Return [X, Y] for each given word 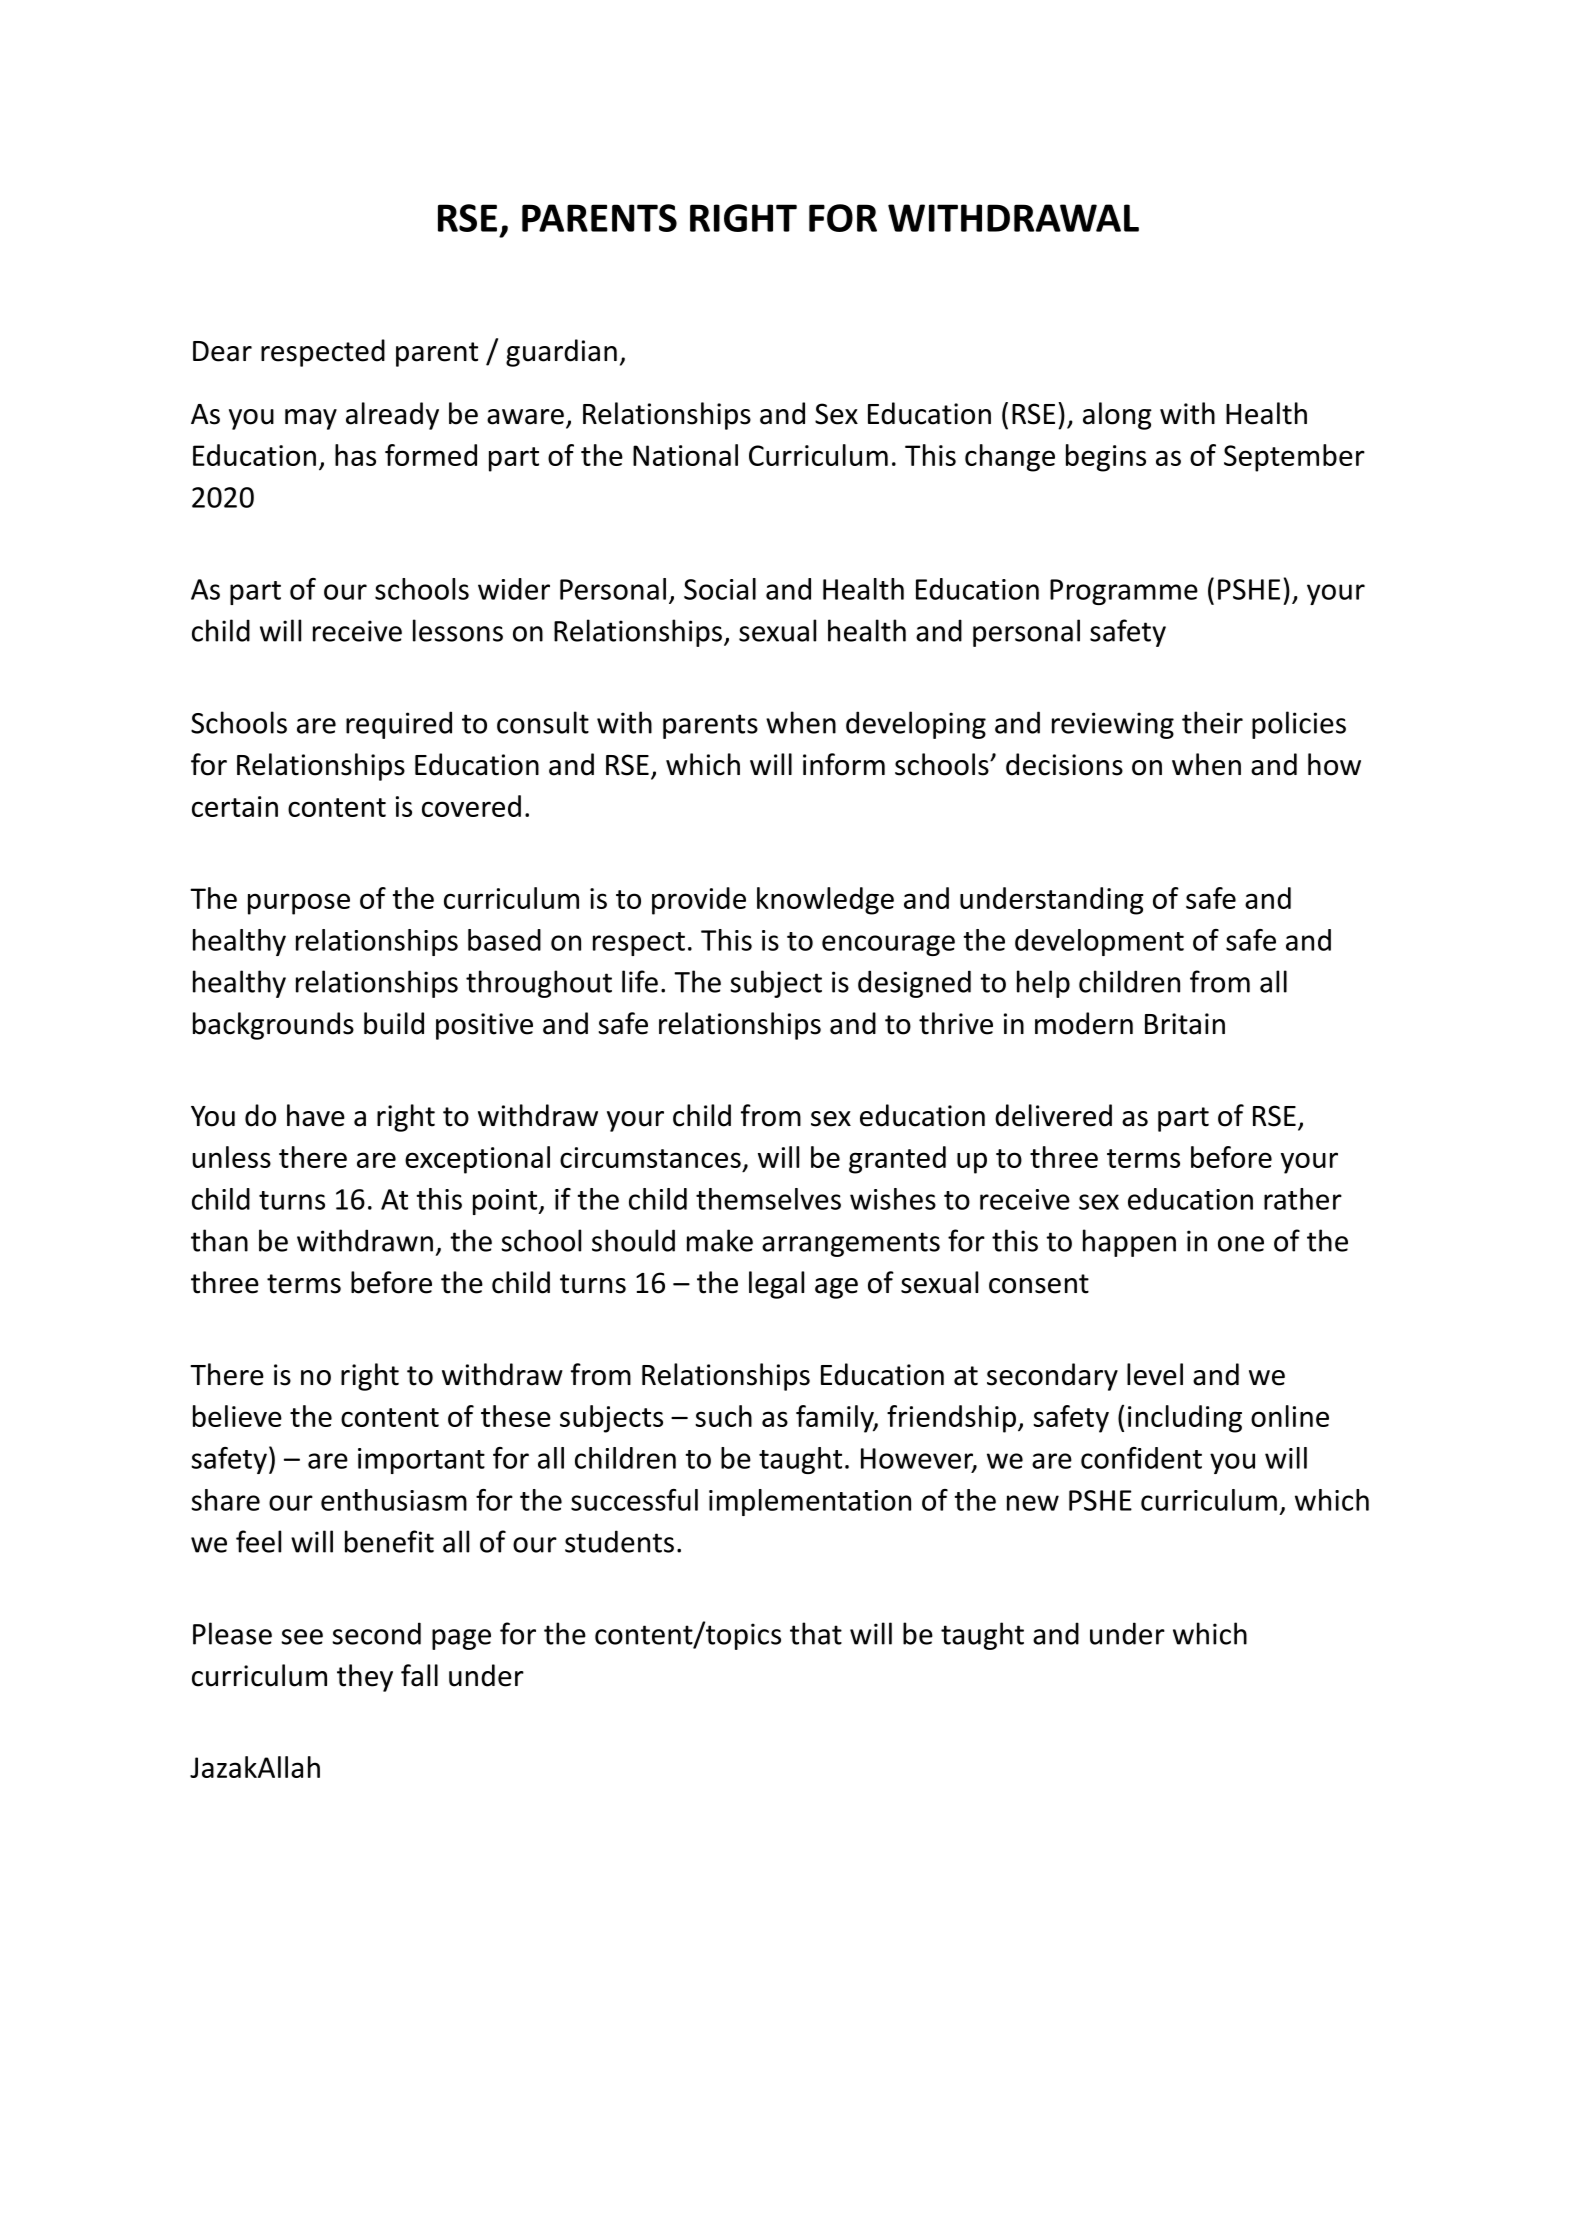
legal [776, 1285]
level [1155, 1374]
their [1212, 722]
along [1117, 416]
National [685, 455]
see [302, 1637]
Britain [1185, 1024]
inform [844, 764]
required [399, 725]
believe [237, 1416]
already [392, 416]
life [640, 981]
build [394, 1023]
